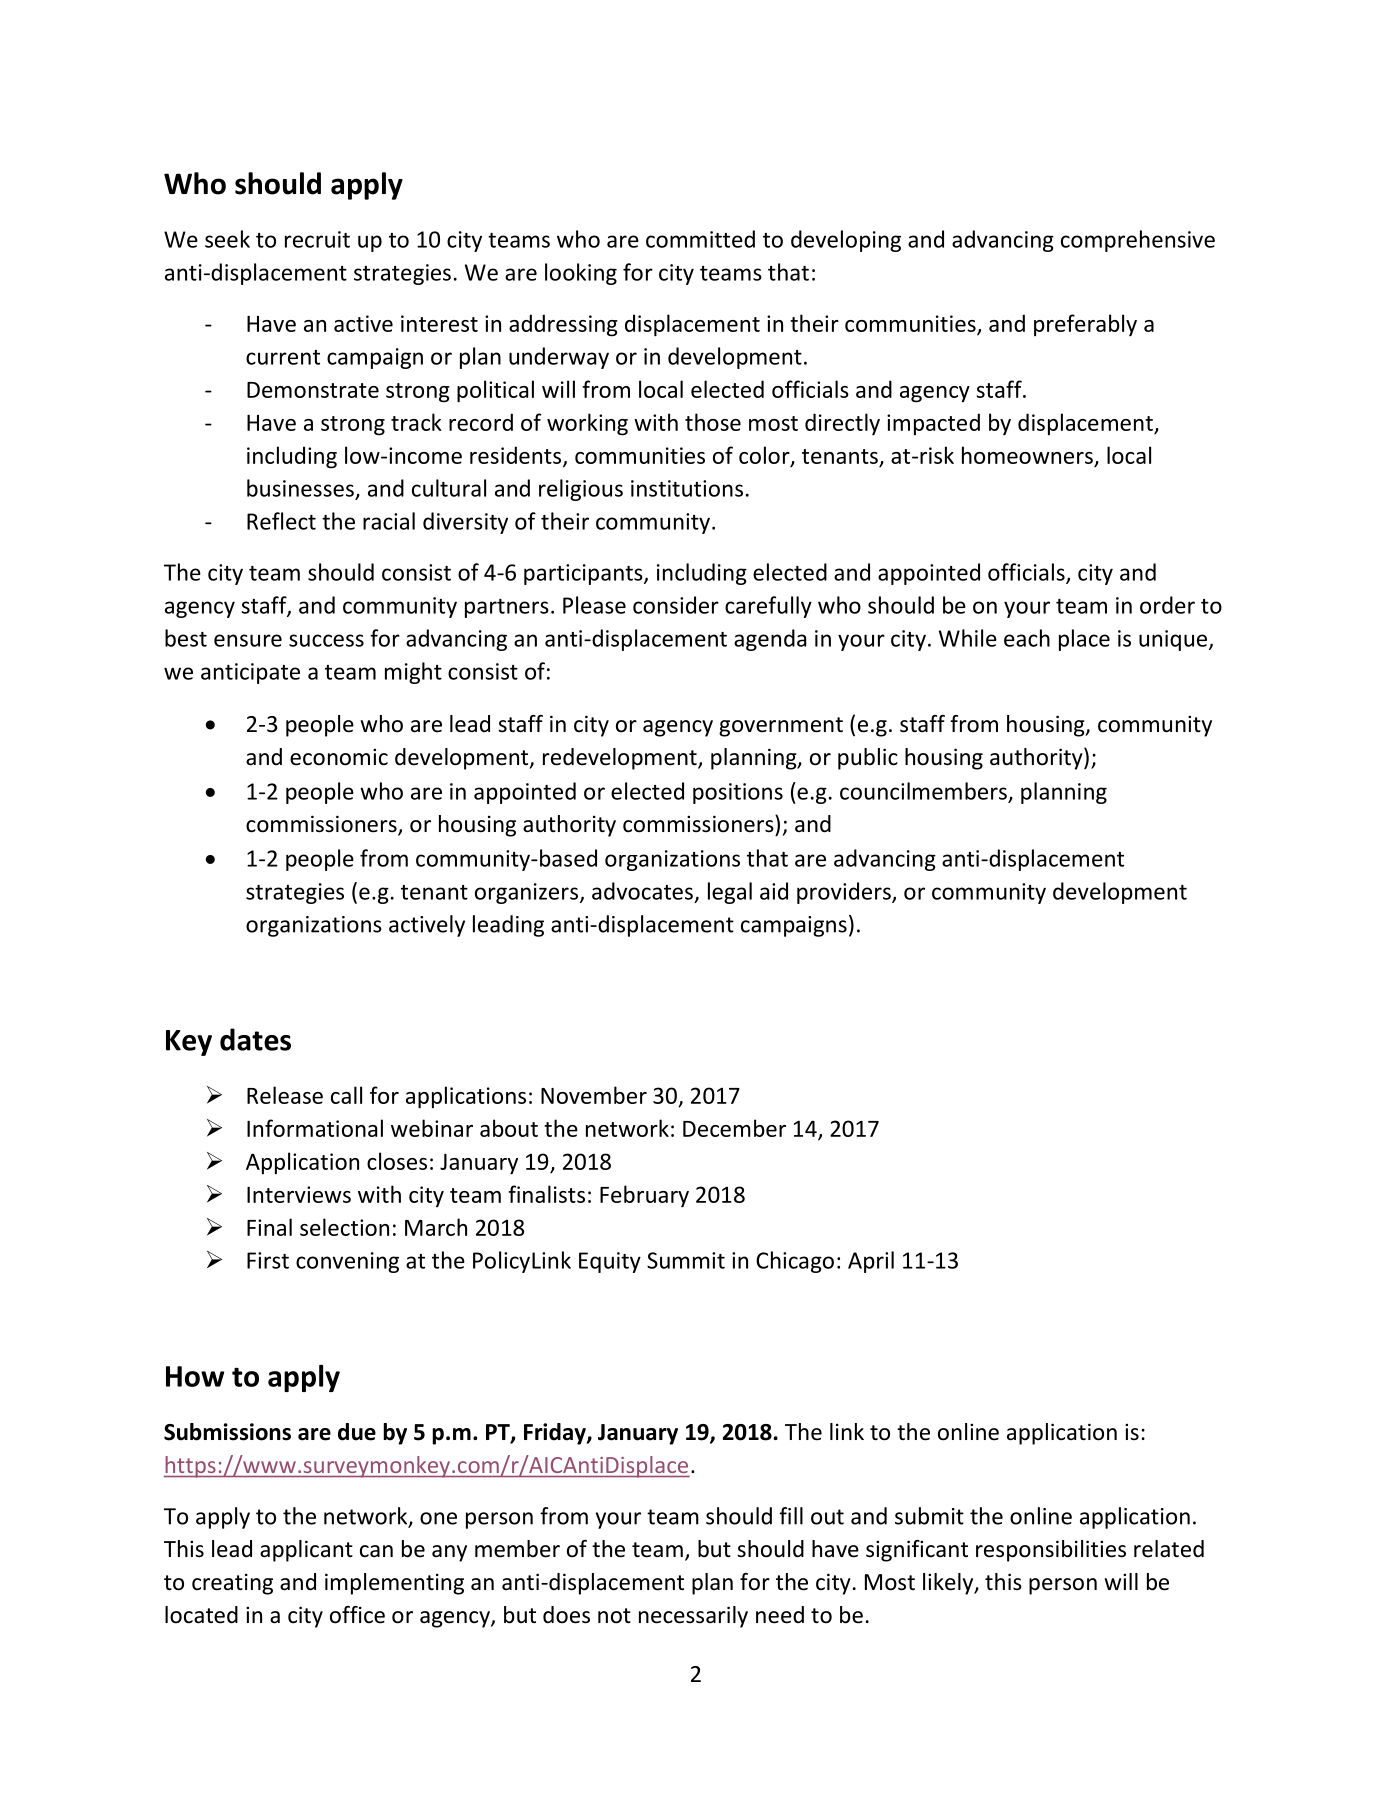 This page has height=1801, width=1391. Describe the element at coordinates (871, 1262) in the page. I see `April` at that location.
